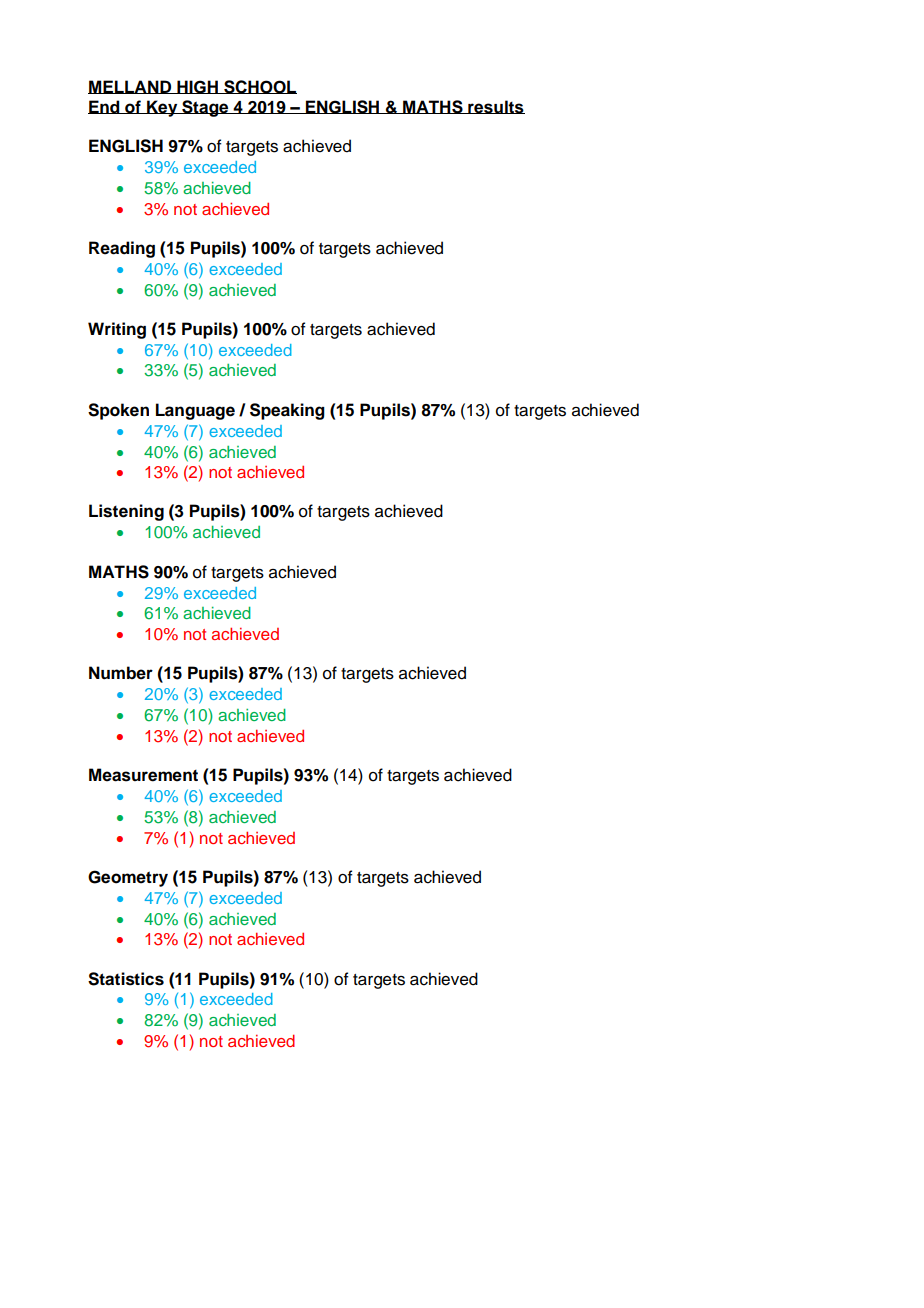 The height and width of the document is (1308, 924). I want to click on SCHOOL, so click(259, 87).
